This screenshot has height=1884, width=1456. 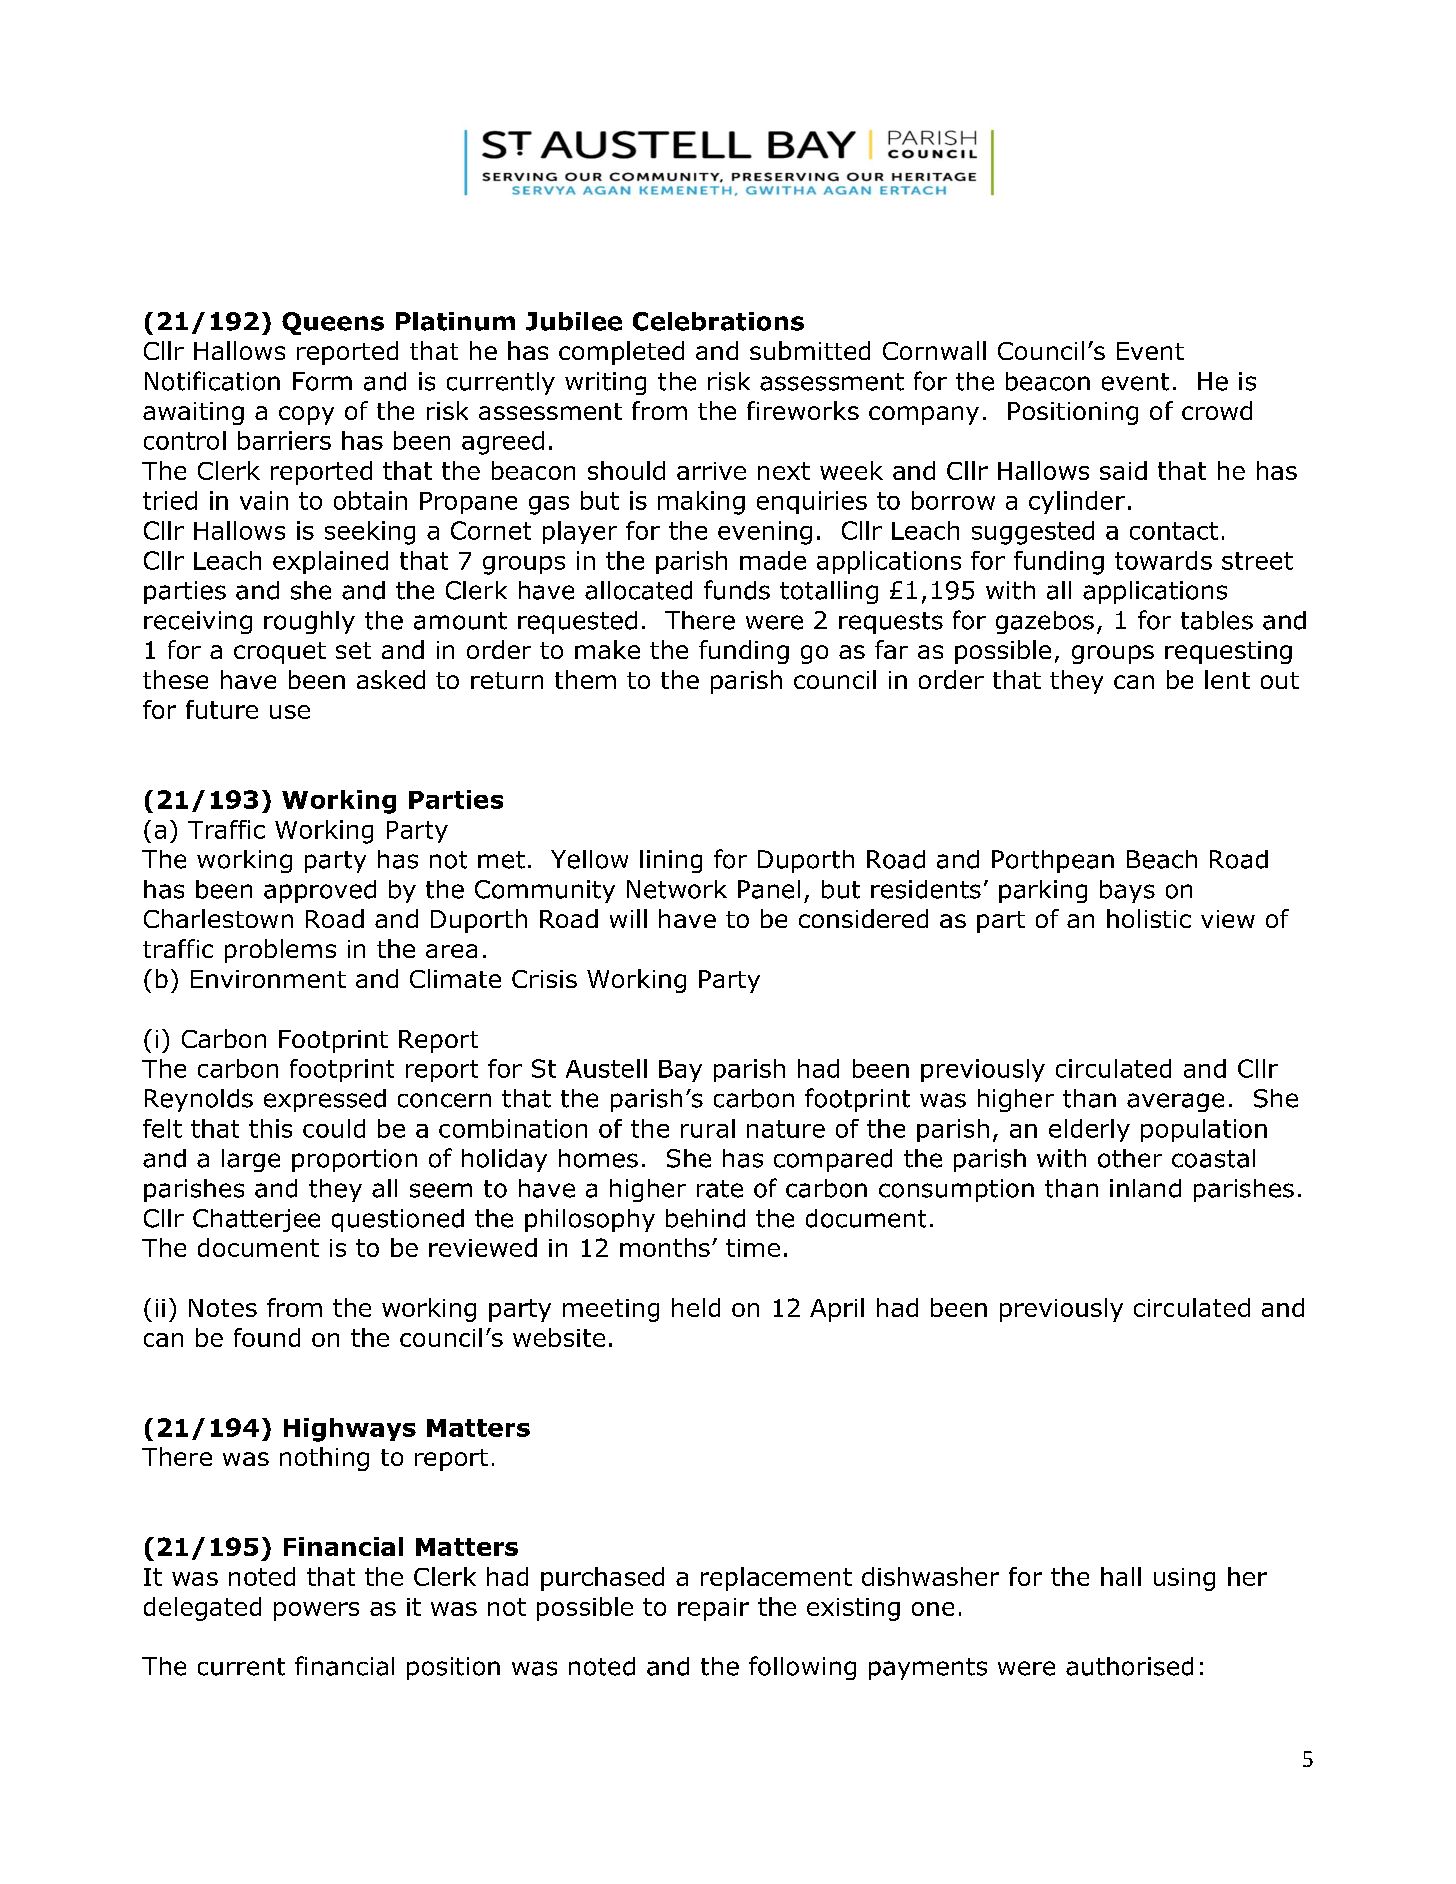 I want to click on crowd, so click(x=1217, y=410).
